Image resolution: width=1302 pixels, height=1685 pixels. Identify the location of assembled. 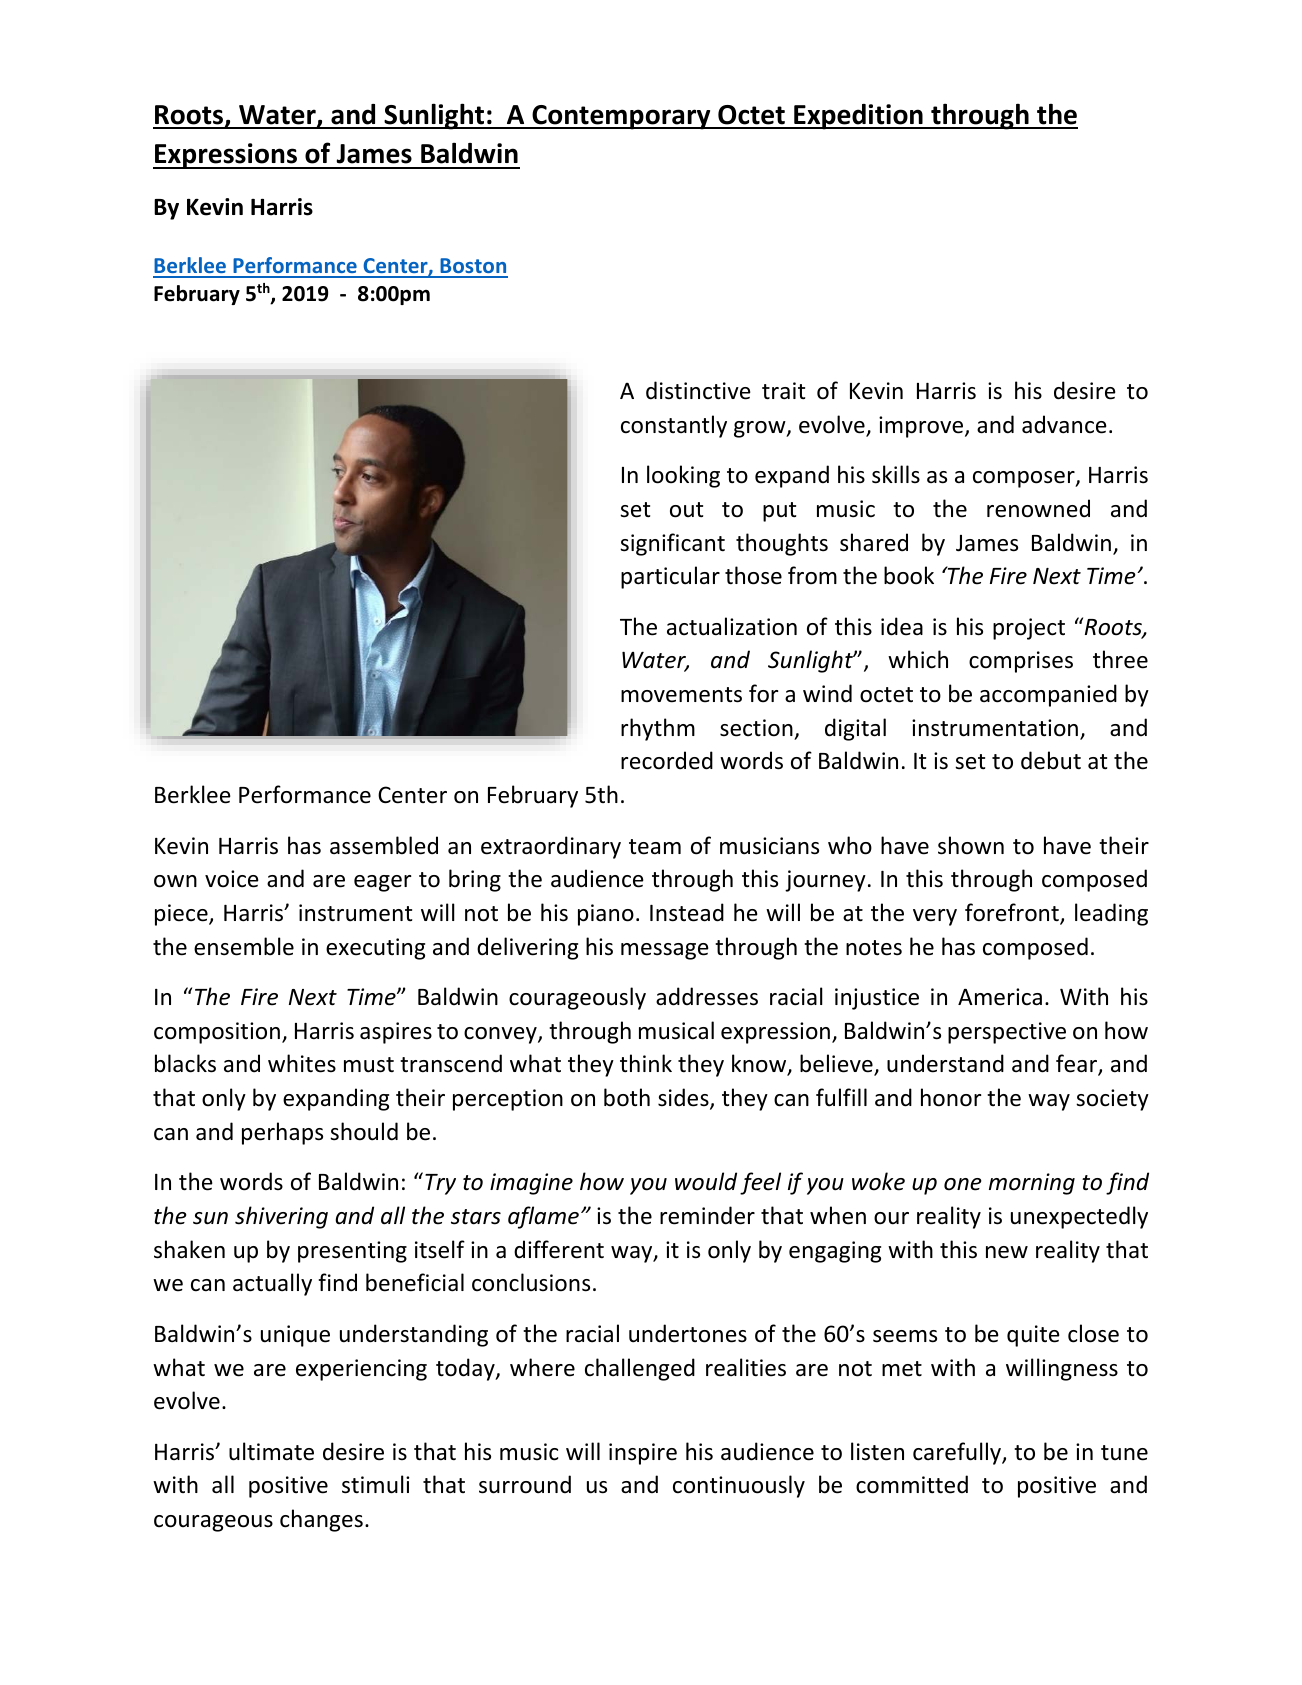
(384, 845).
